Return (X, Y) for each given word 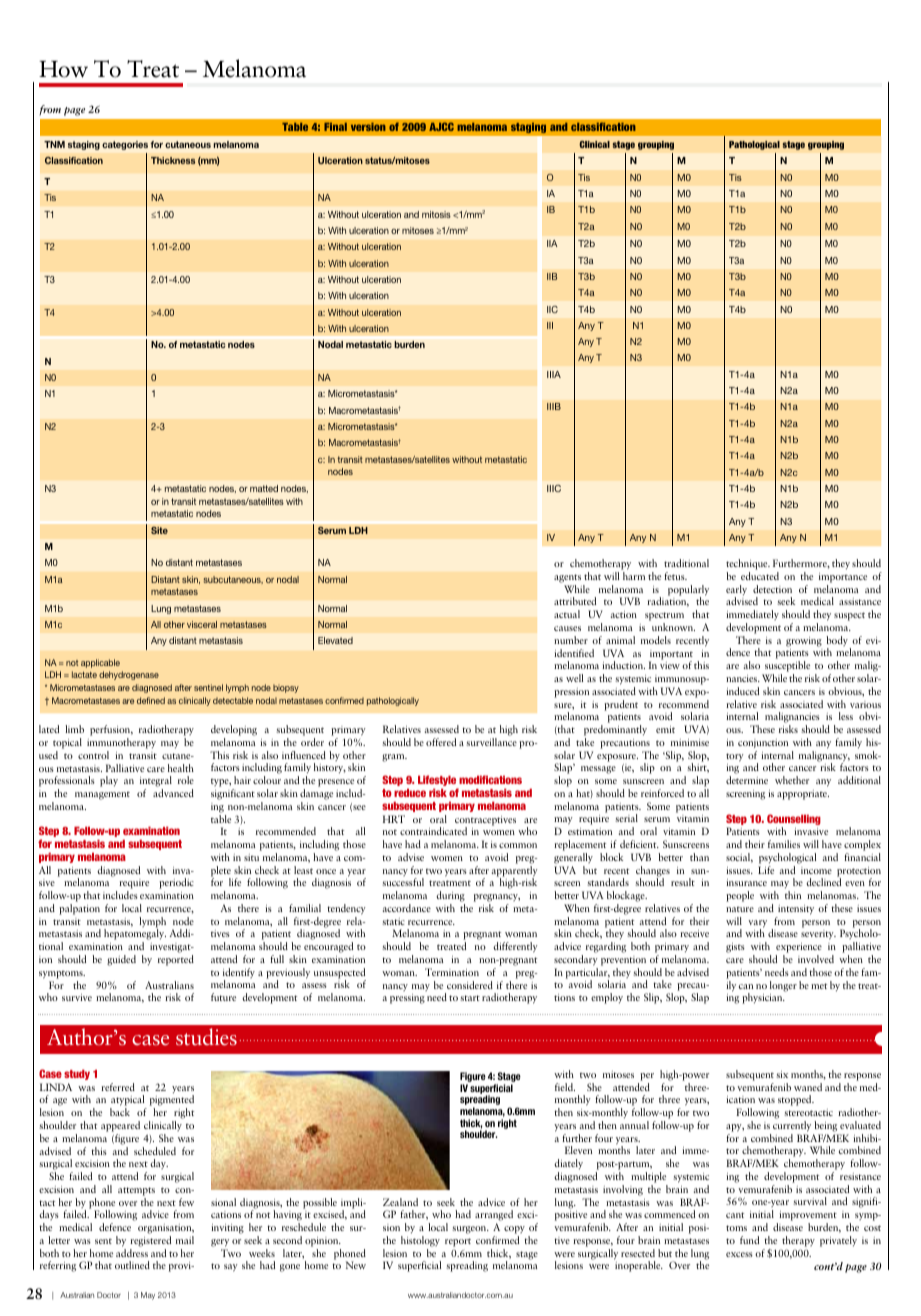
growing (804, 642)
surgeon (471, 1230)
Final (335, 127)
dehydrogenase (129, 675)
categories (125, 145)
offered (441, 742)
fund (749, 1240)
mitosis (436, 214)
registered (150, 1241)
